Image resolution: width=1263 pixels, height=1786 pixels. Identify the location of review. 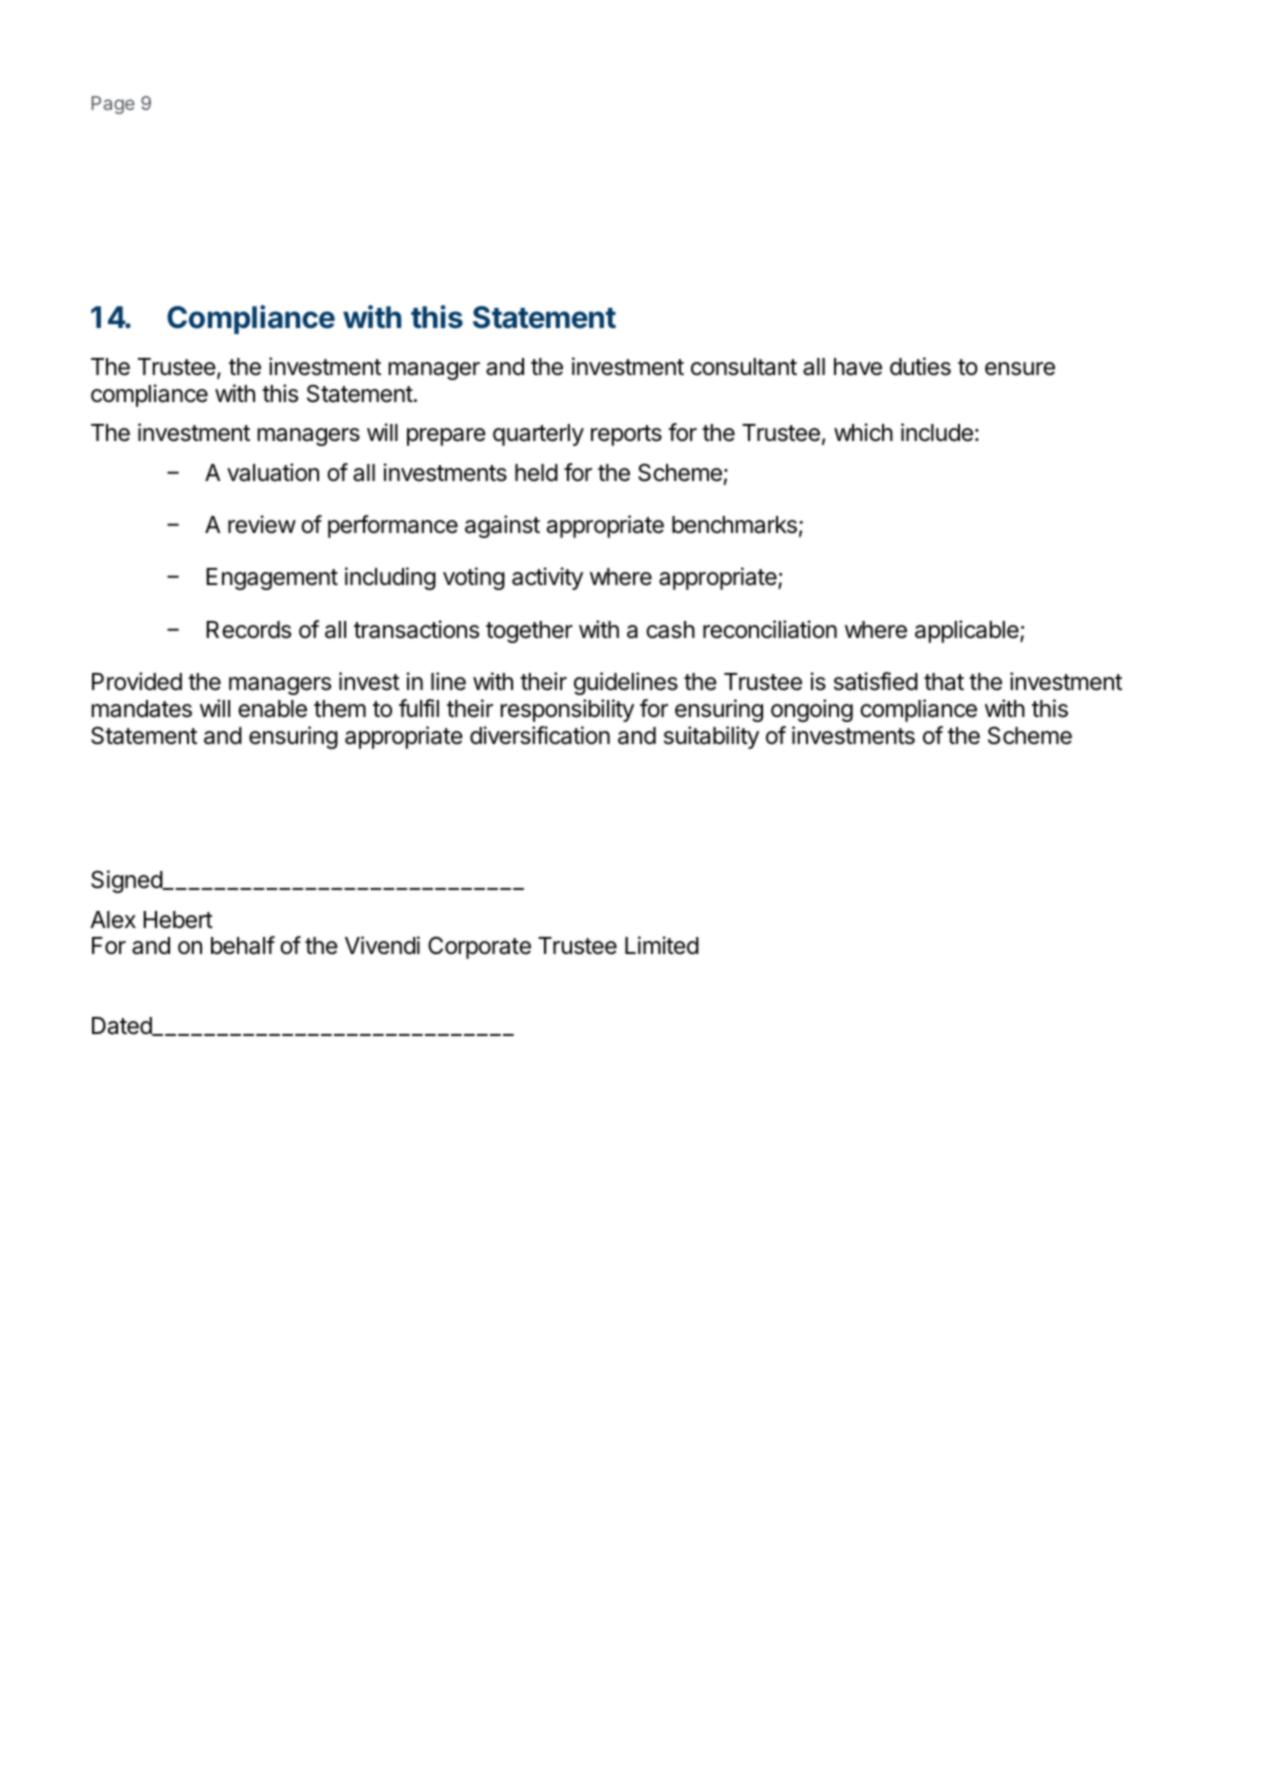
(262, 524).
